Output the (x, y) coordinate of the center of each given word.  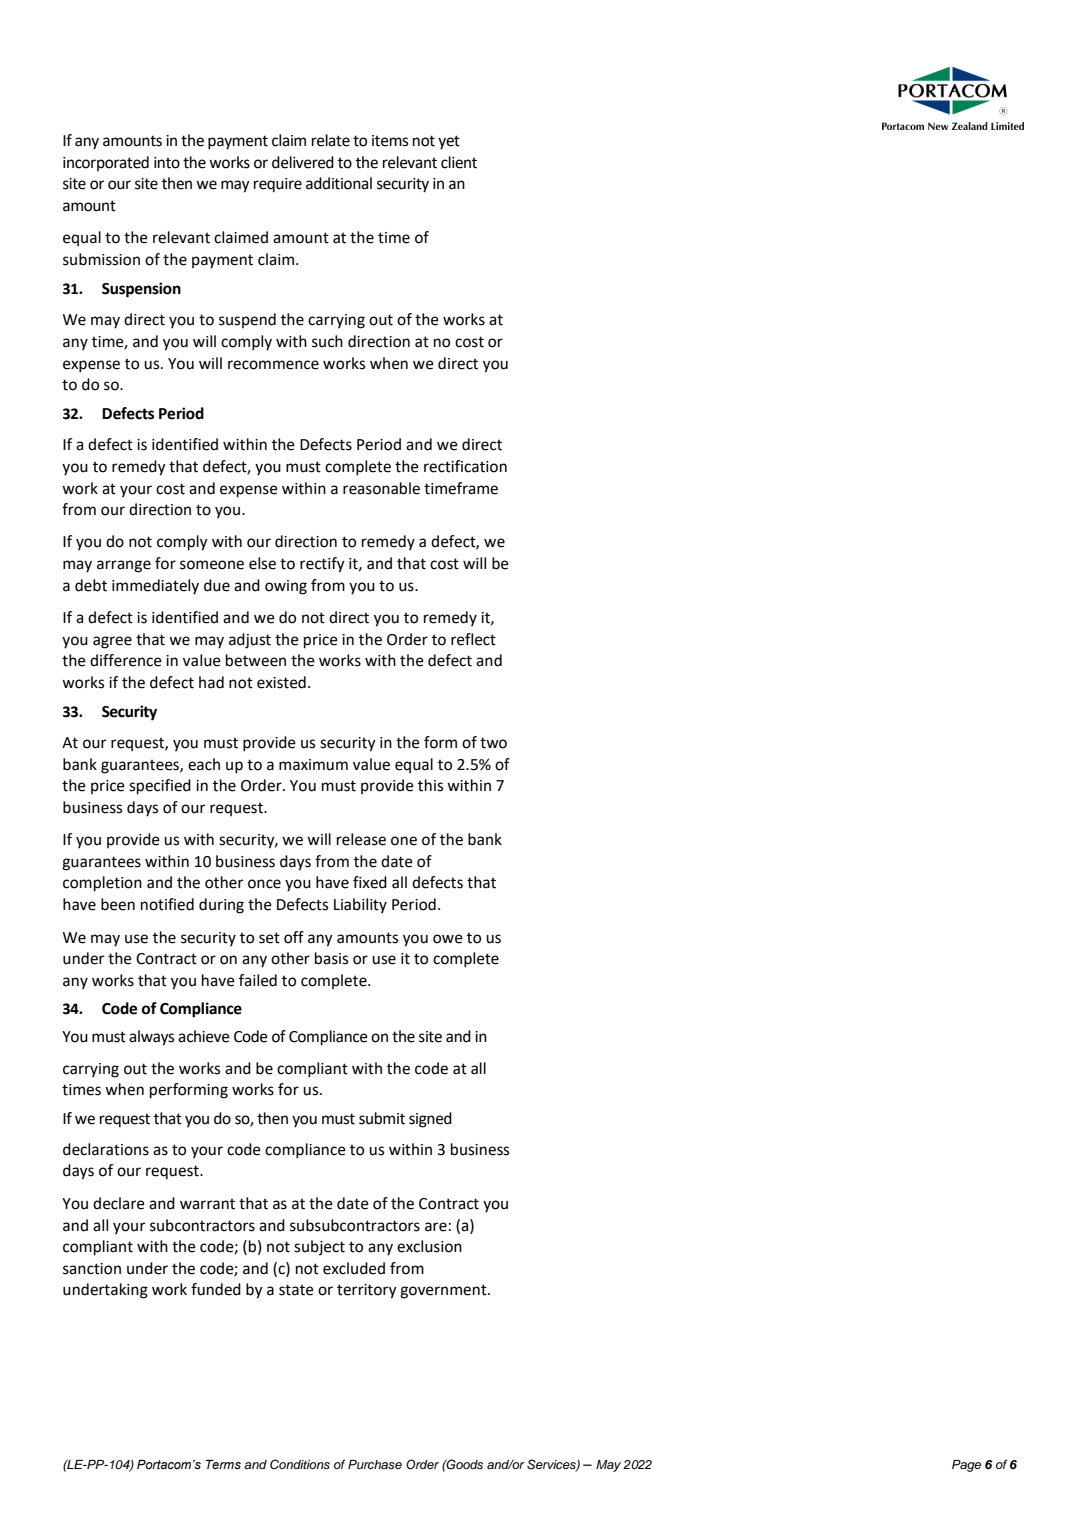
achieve (204, 1036)
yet (449, 142)
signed (430, 1120)
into (167, 163)
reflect (473, 639)
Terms (223, 1464)
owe (448, 939)
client (459, 162)
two (493, 743)
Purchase (375, 1464)
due (217, 585)
